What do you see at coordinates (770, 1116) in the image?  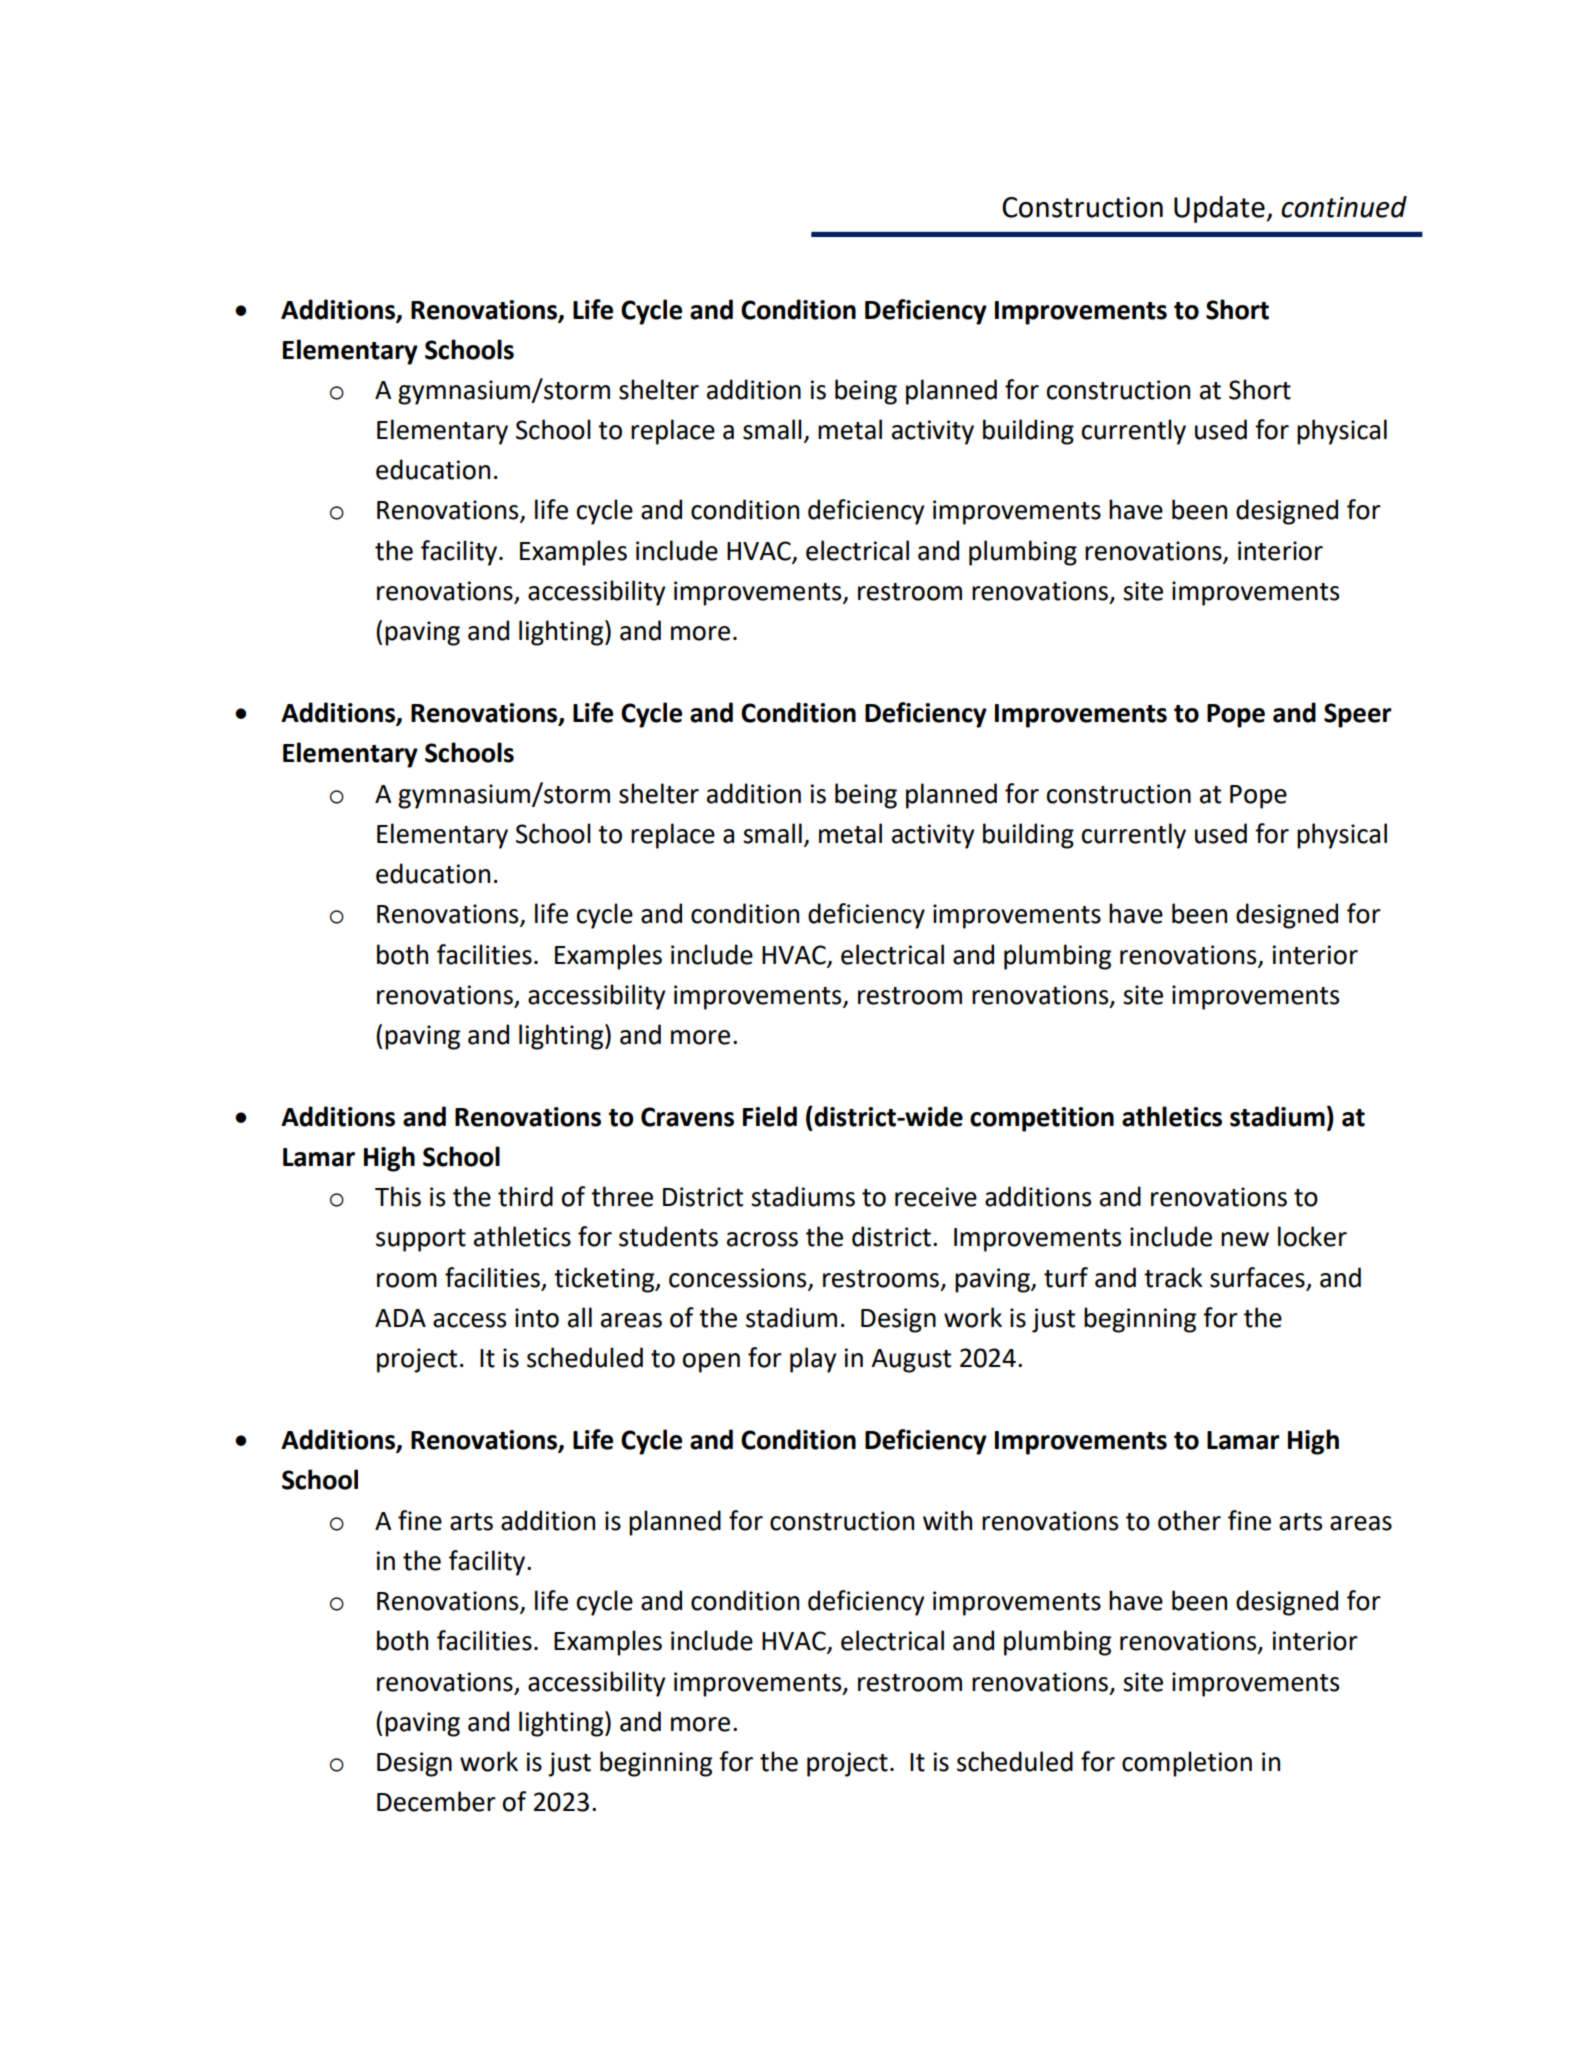 I see `Field` at bounding box center [770, 1116].
